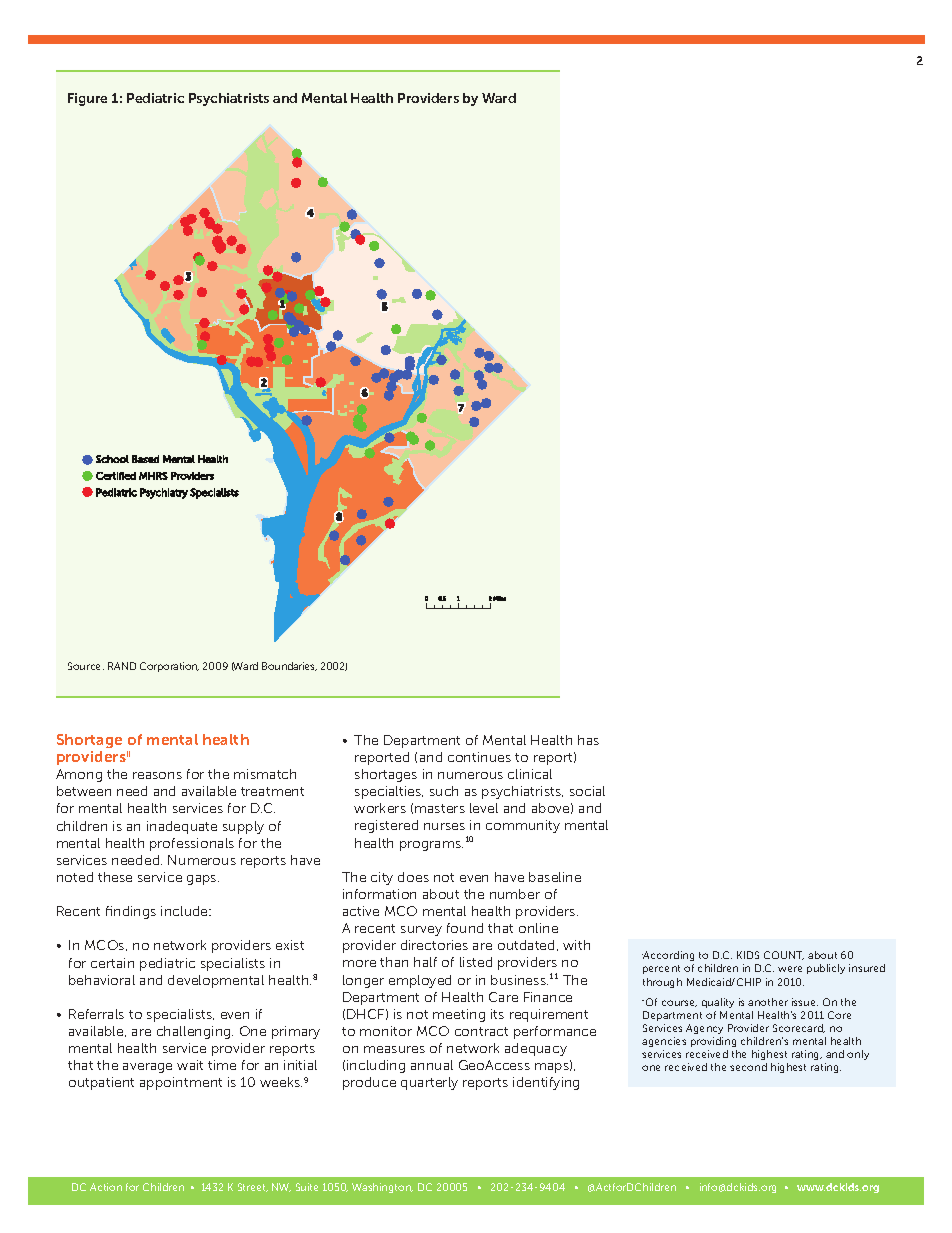 The image size is (952, 1233). Describe the element at coordinates (106, 1187) in the screenshot. I see `Action` at that location.
